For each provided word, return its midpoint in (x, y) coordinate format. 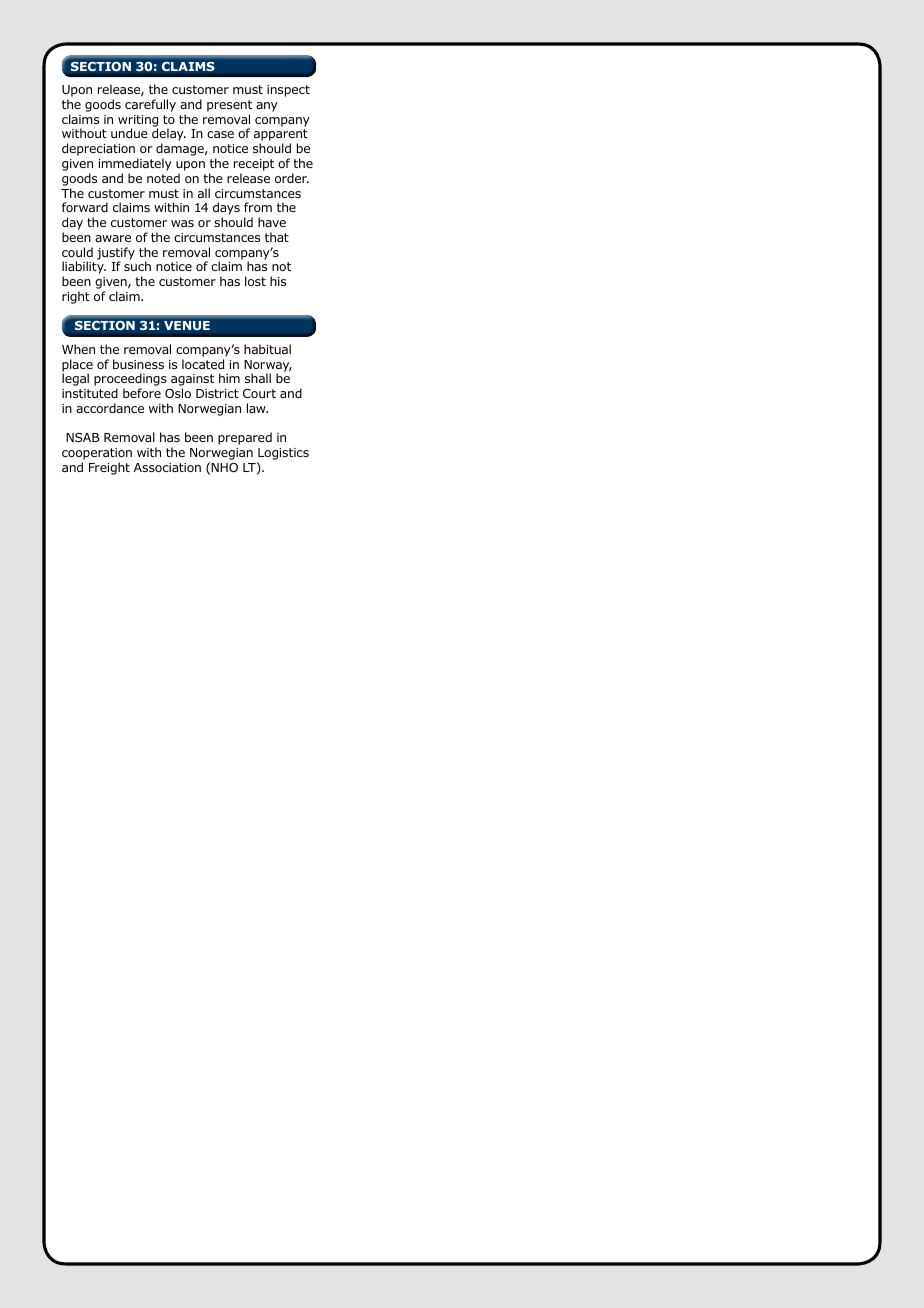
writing (138, 122)
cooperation (97, 455)
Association (167, 467)
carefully (150, 105)
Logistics (283, 455)
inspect (288, 91)
